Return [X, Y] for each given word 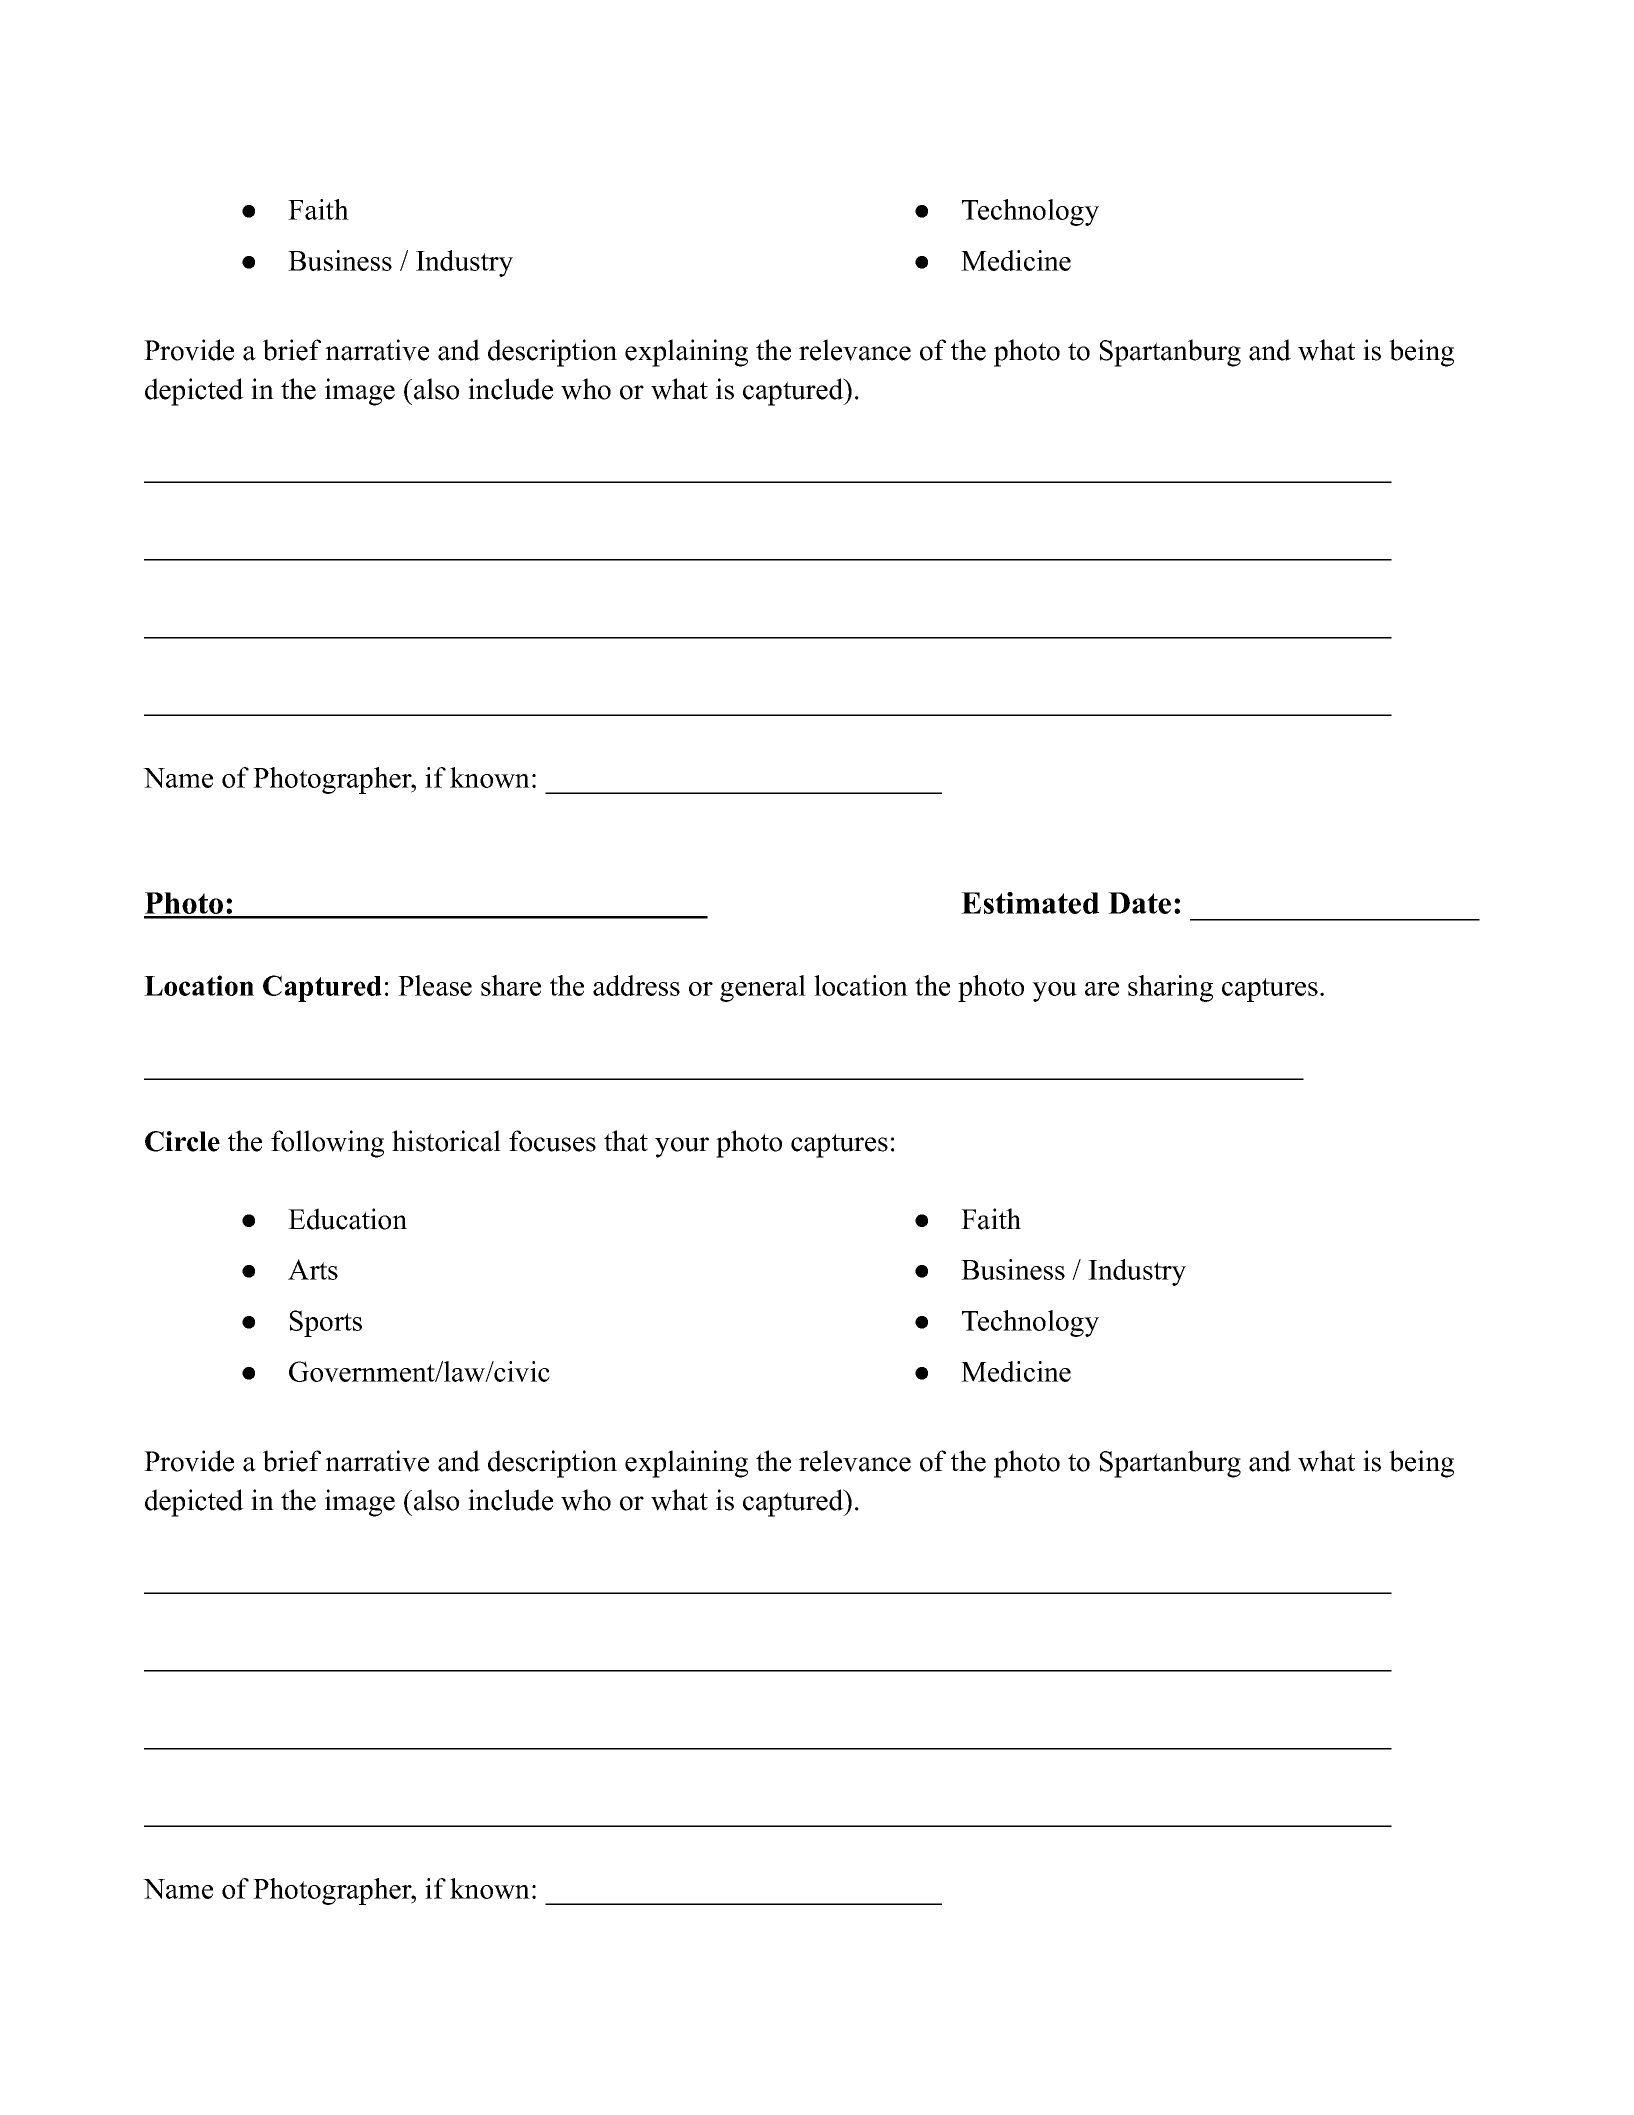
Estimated [1030, 903]
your [682, 1147]
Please [435, 985]
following [327, 1144]
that [626, 1141]
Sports [326, 1323]
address [636, 985]
